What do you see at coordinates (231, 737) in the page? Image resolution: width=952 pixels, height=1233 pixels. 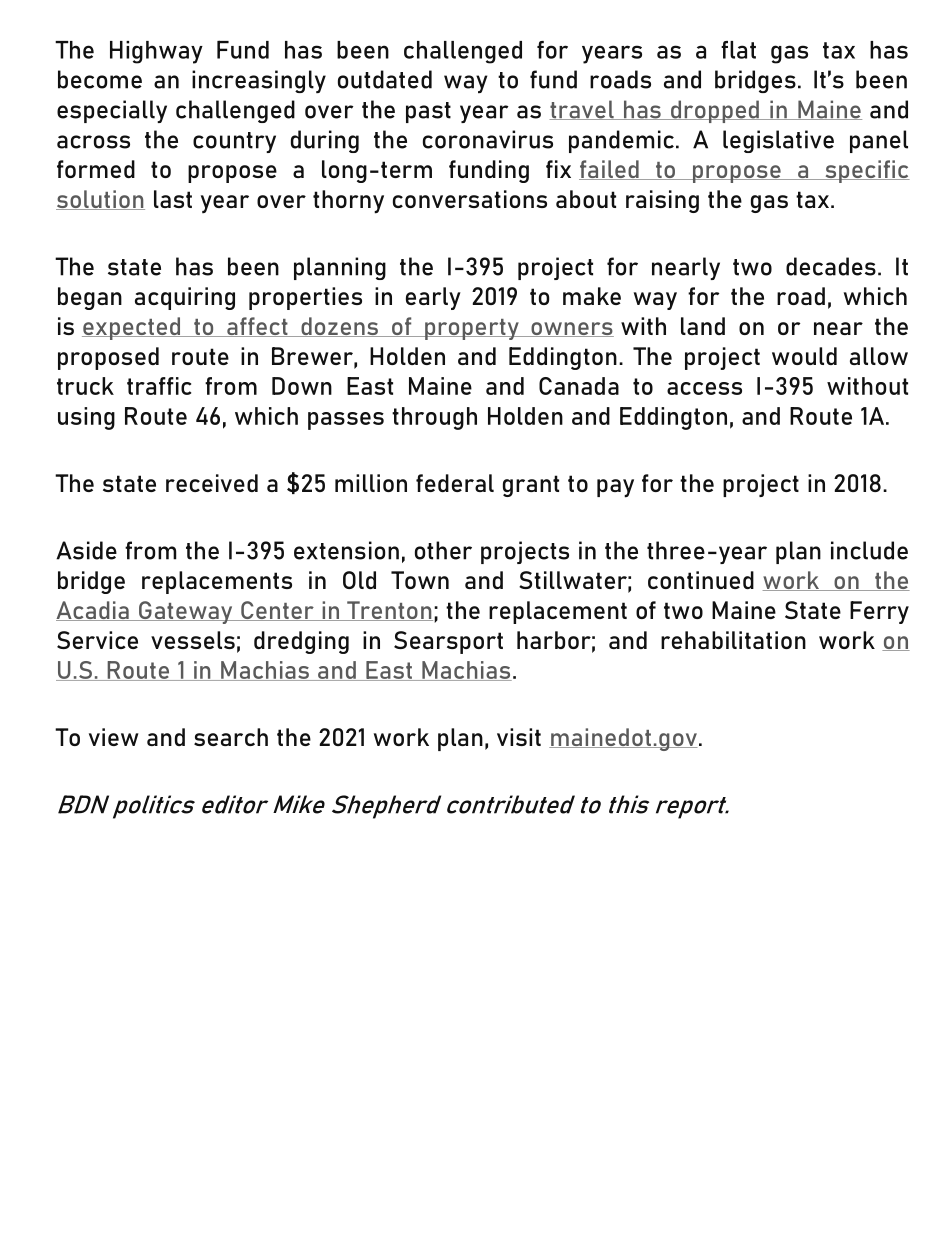 I see `search` at bounding box center [231, 737].
